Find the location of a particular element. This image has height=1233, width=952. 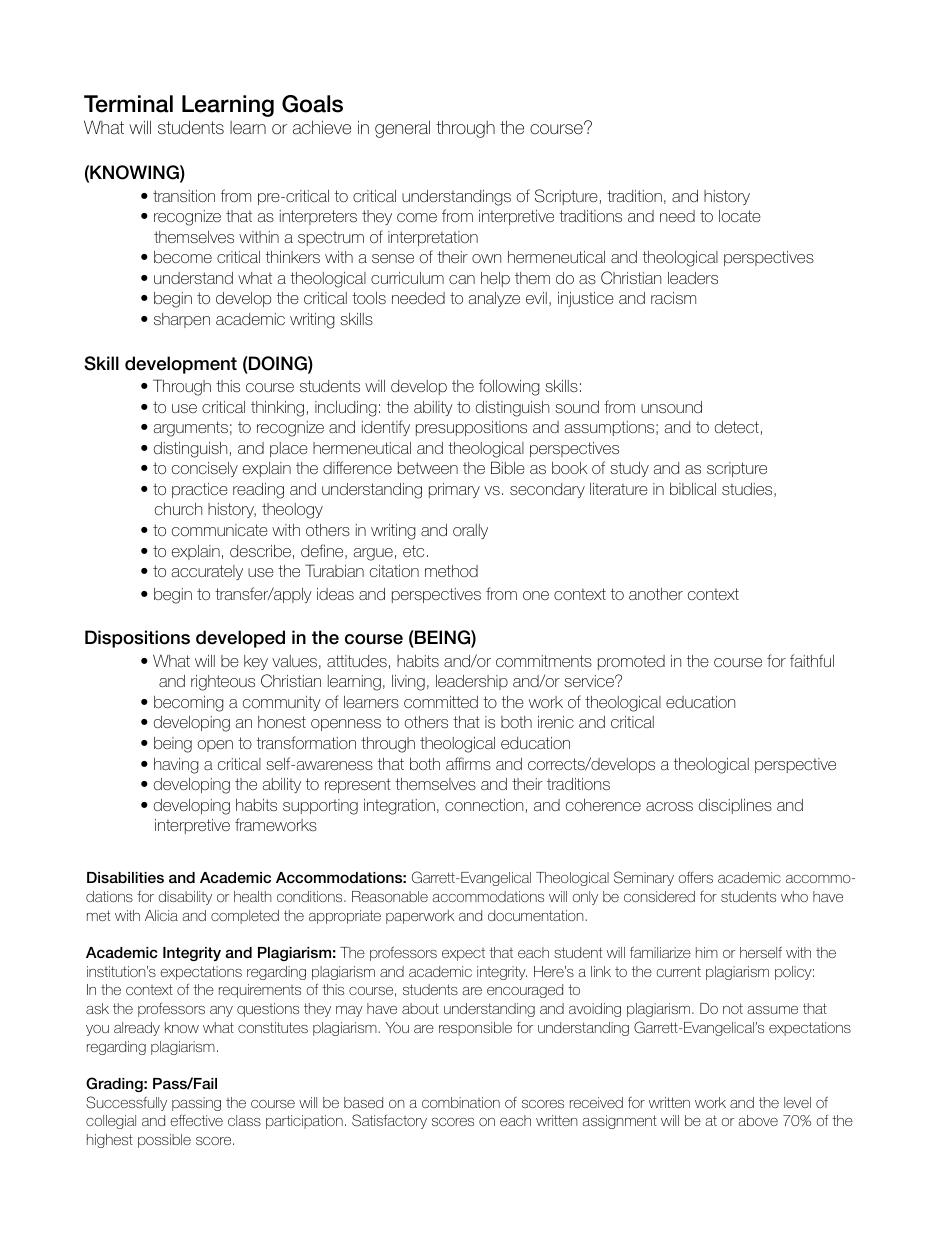

Terminal is located at coordinates (128, 104).
